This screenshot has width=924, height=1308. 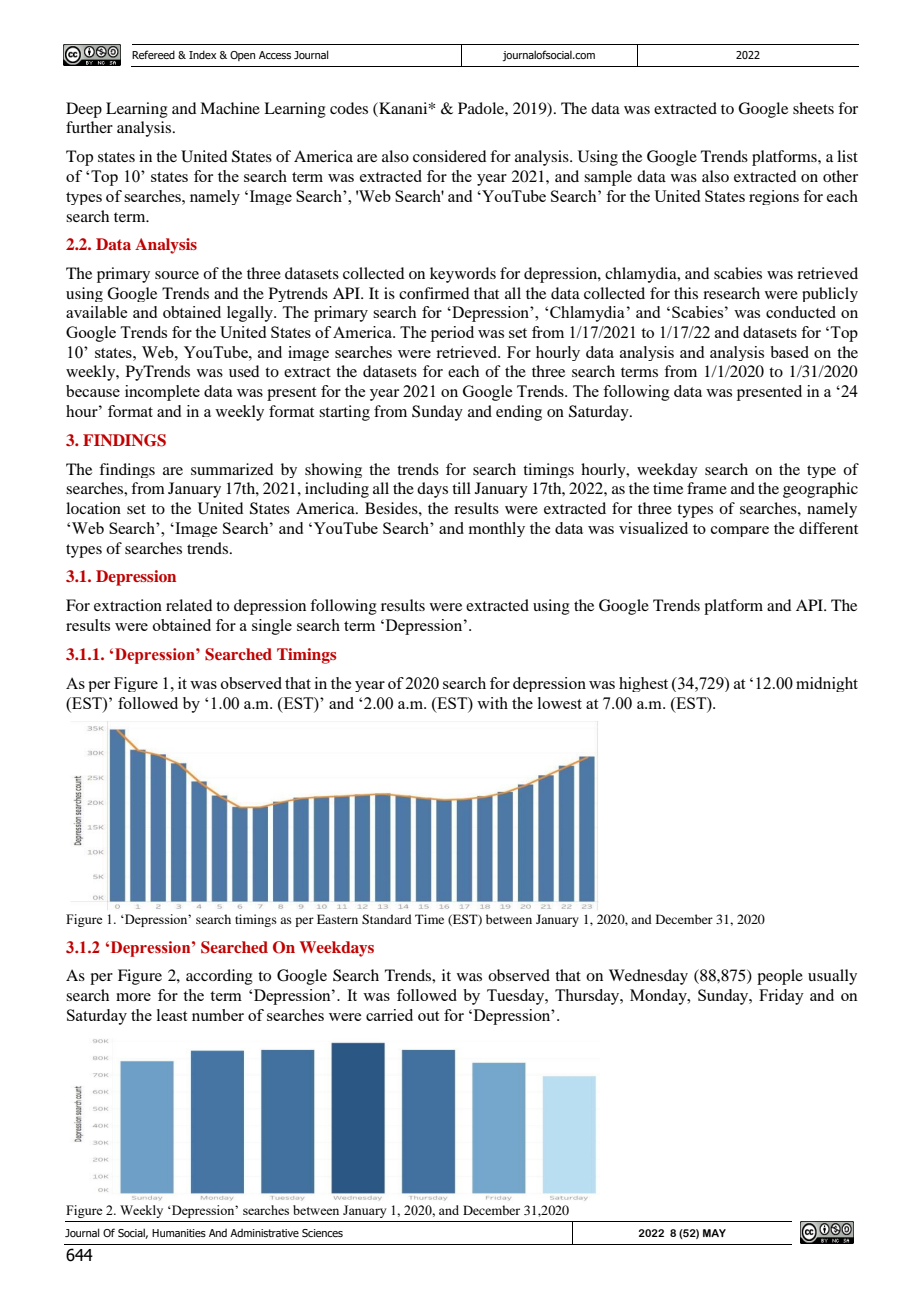 What do you see at coordinates (162, 393) in the screenshot?
I see `incomplete` at bounding box center [162, 393].
